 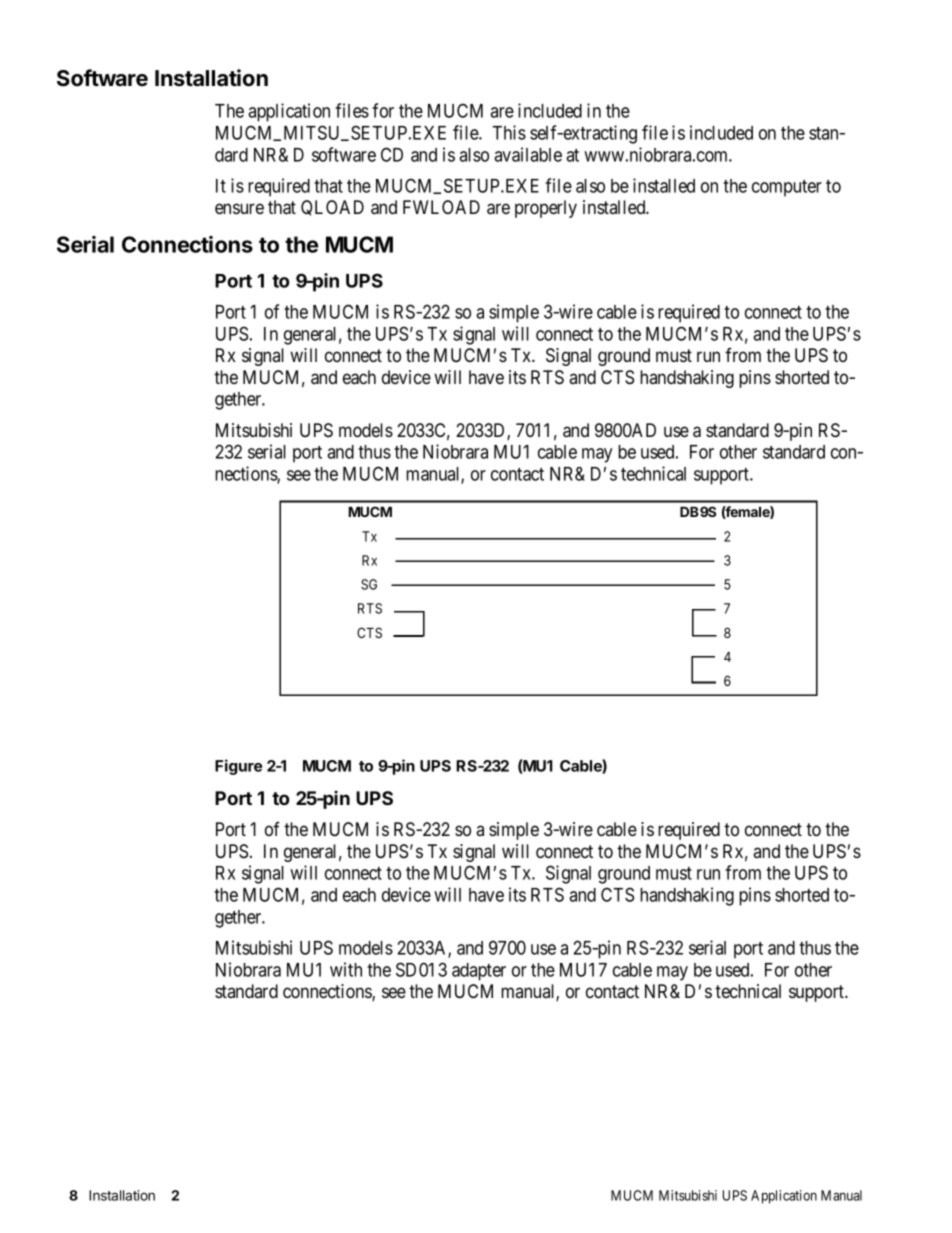 What do you see at coordinates (546, 209) in the screenshot?
I see `properly` at bounding box center [546, 209].
